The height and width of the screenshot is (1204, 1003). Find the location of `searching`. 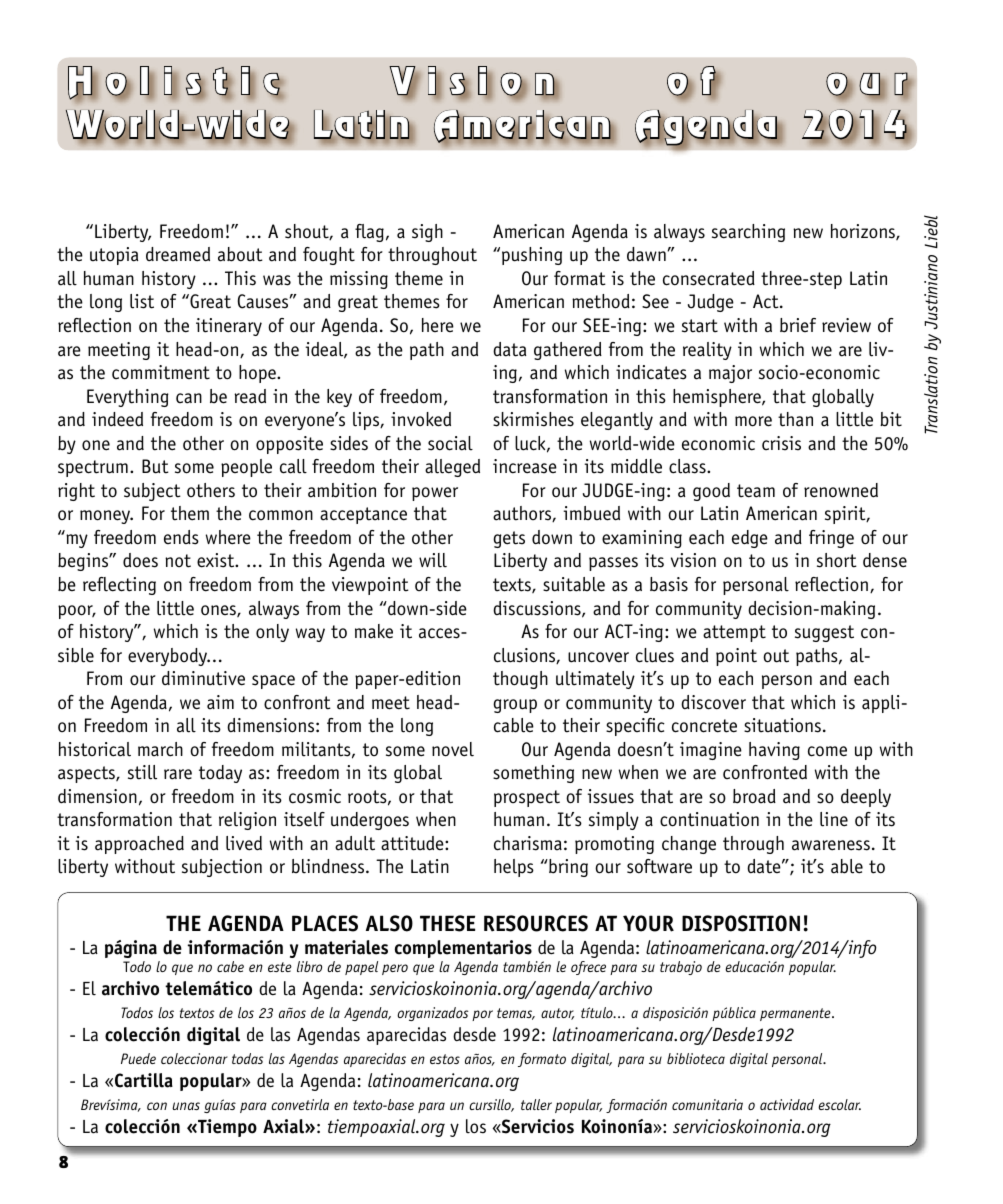

searching is located at coordinates (748, 233).
